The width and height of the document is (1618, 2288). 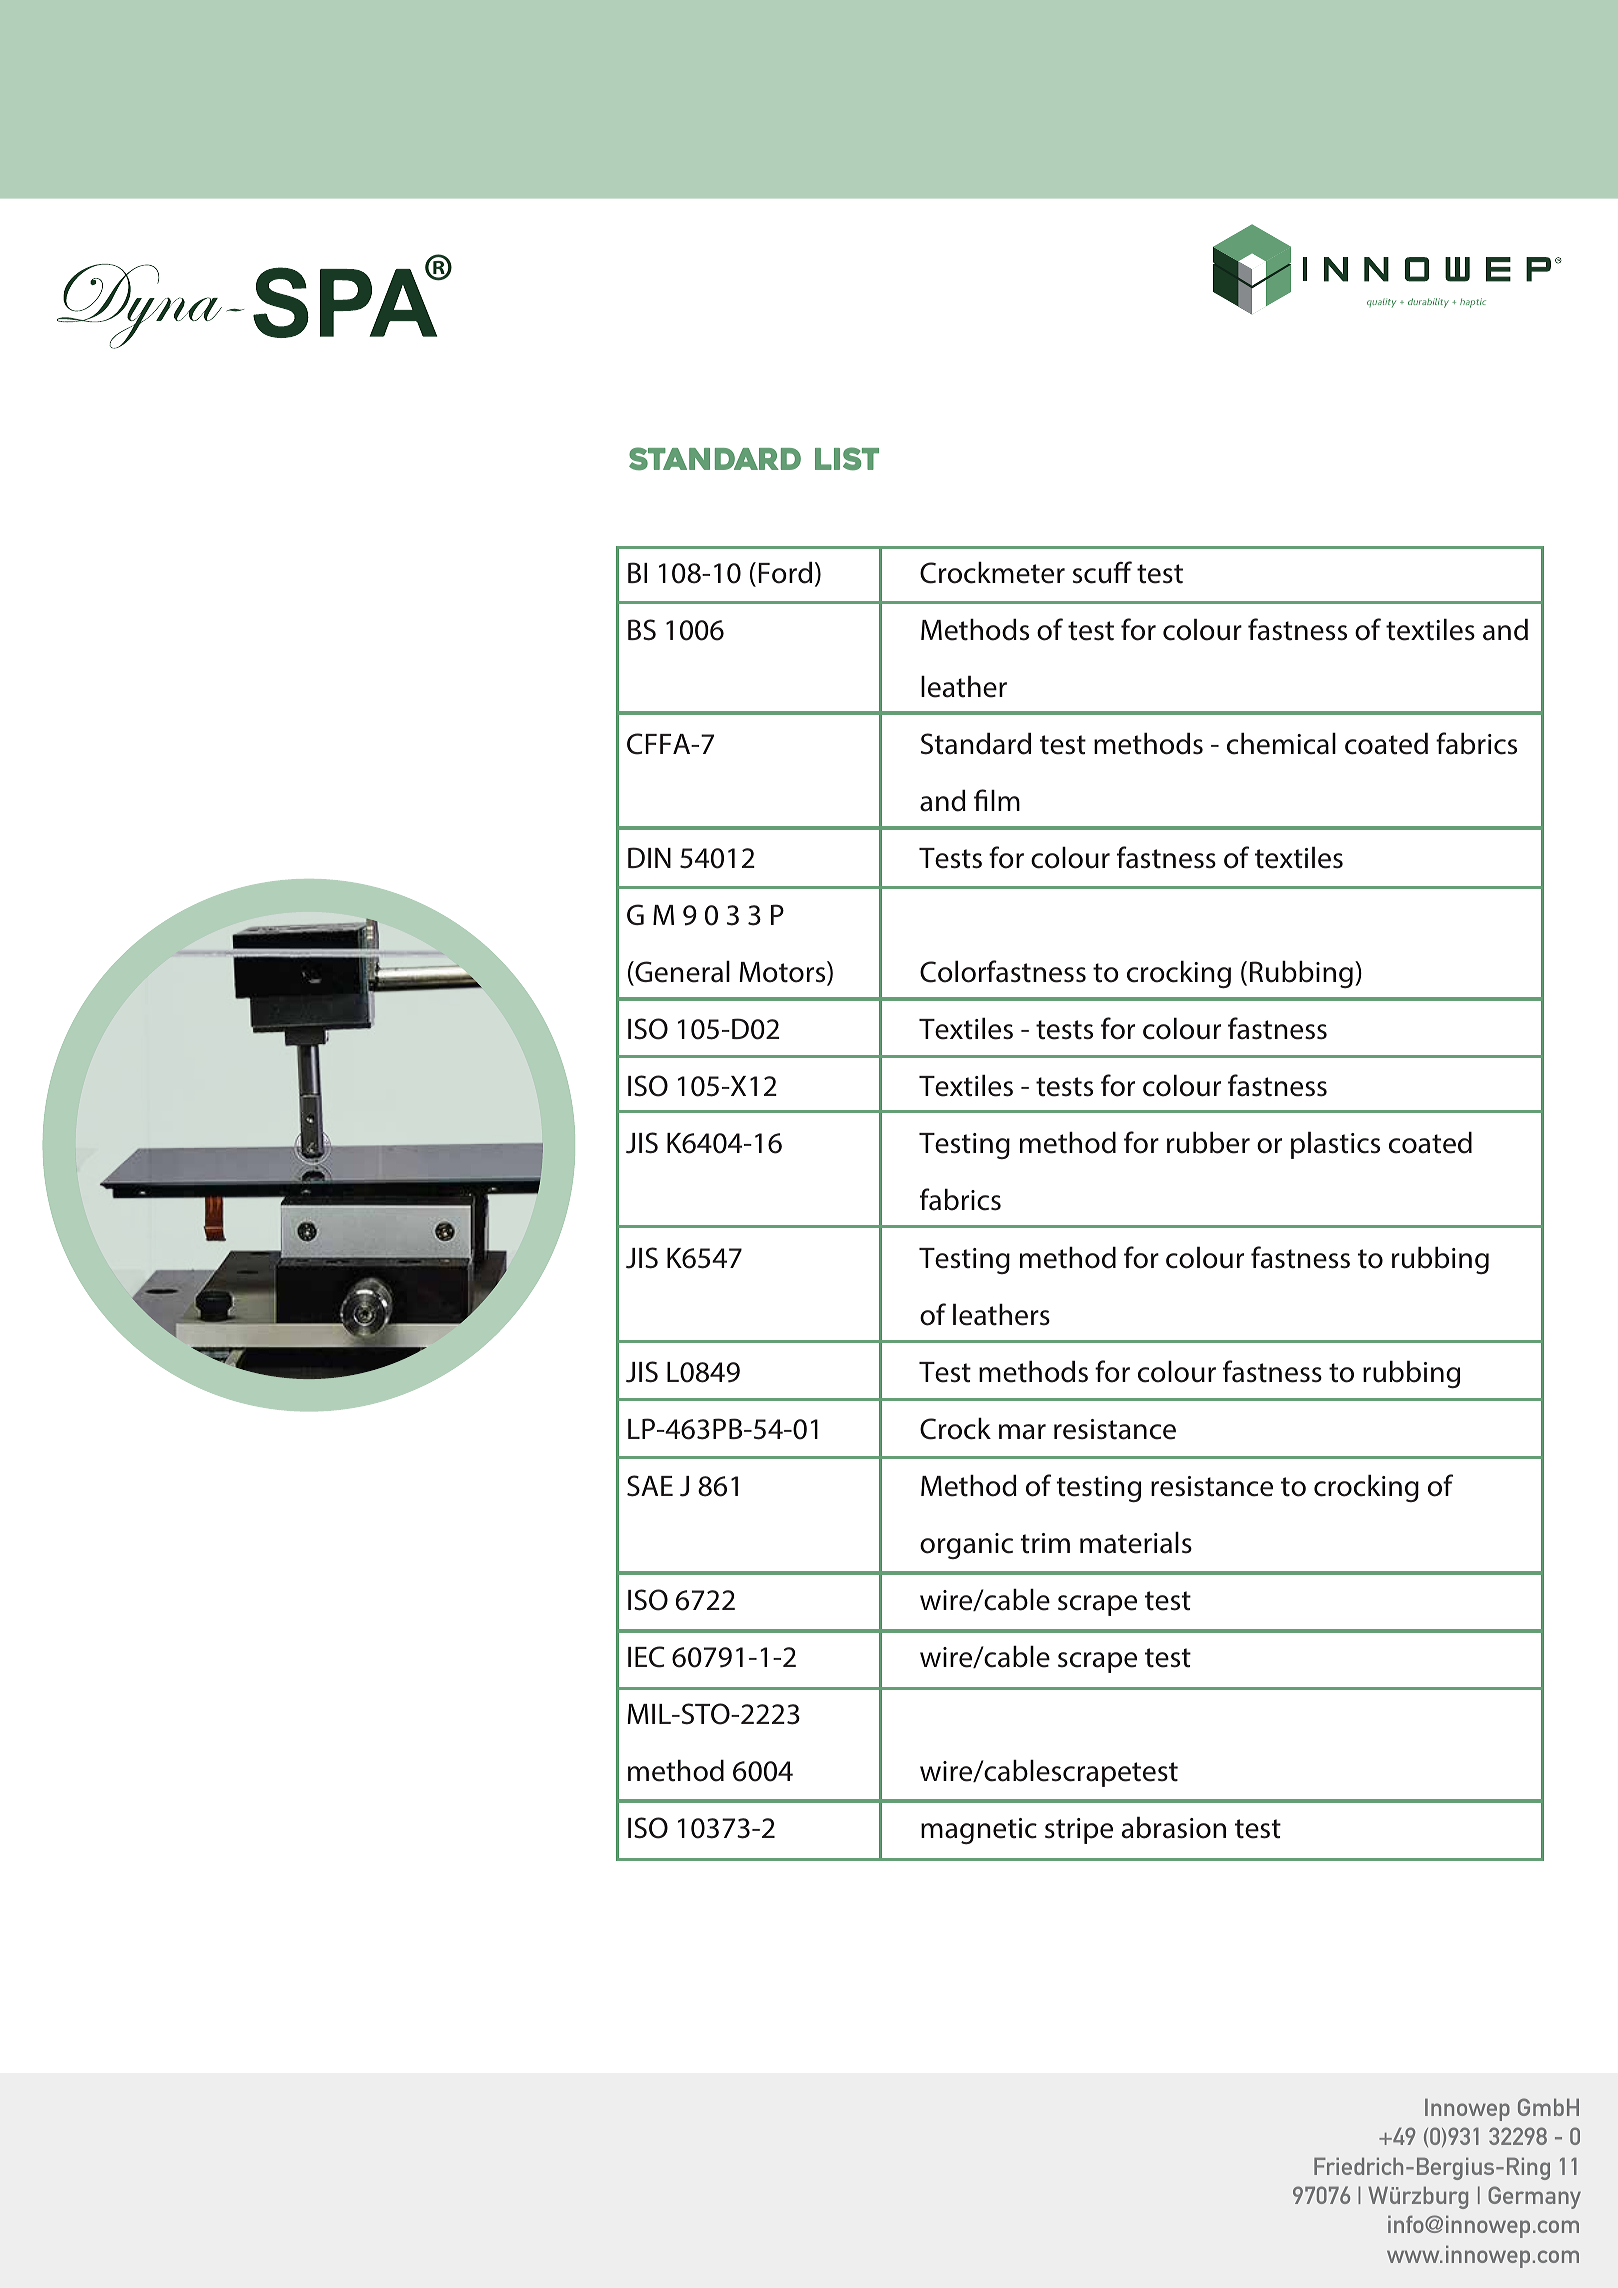 What do you see at coordinates (1022, 1432) in the document?
I see `mar` at bounding box center [1022, 1432].
